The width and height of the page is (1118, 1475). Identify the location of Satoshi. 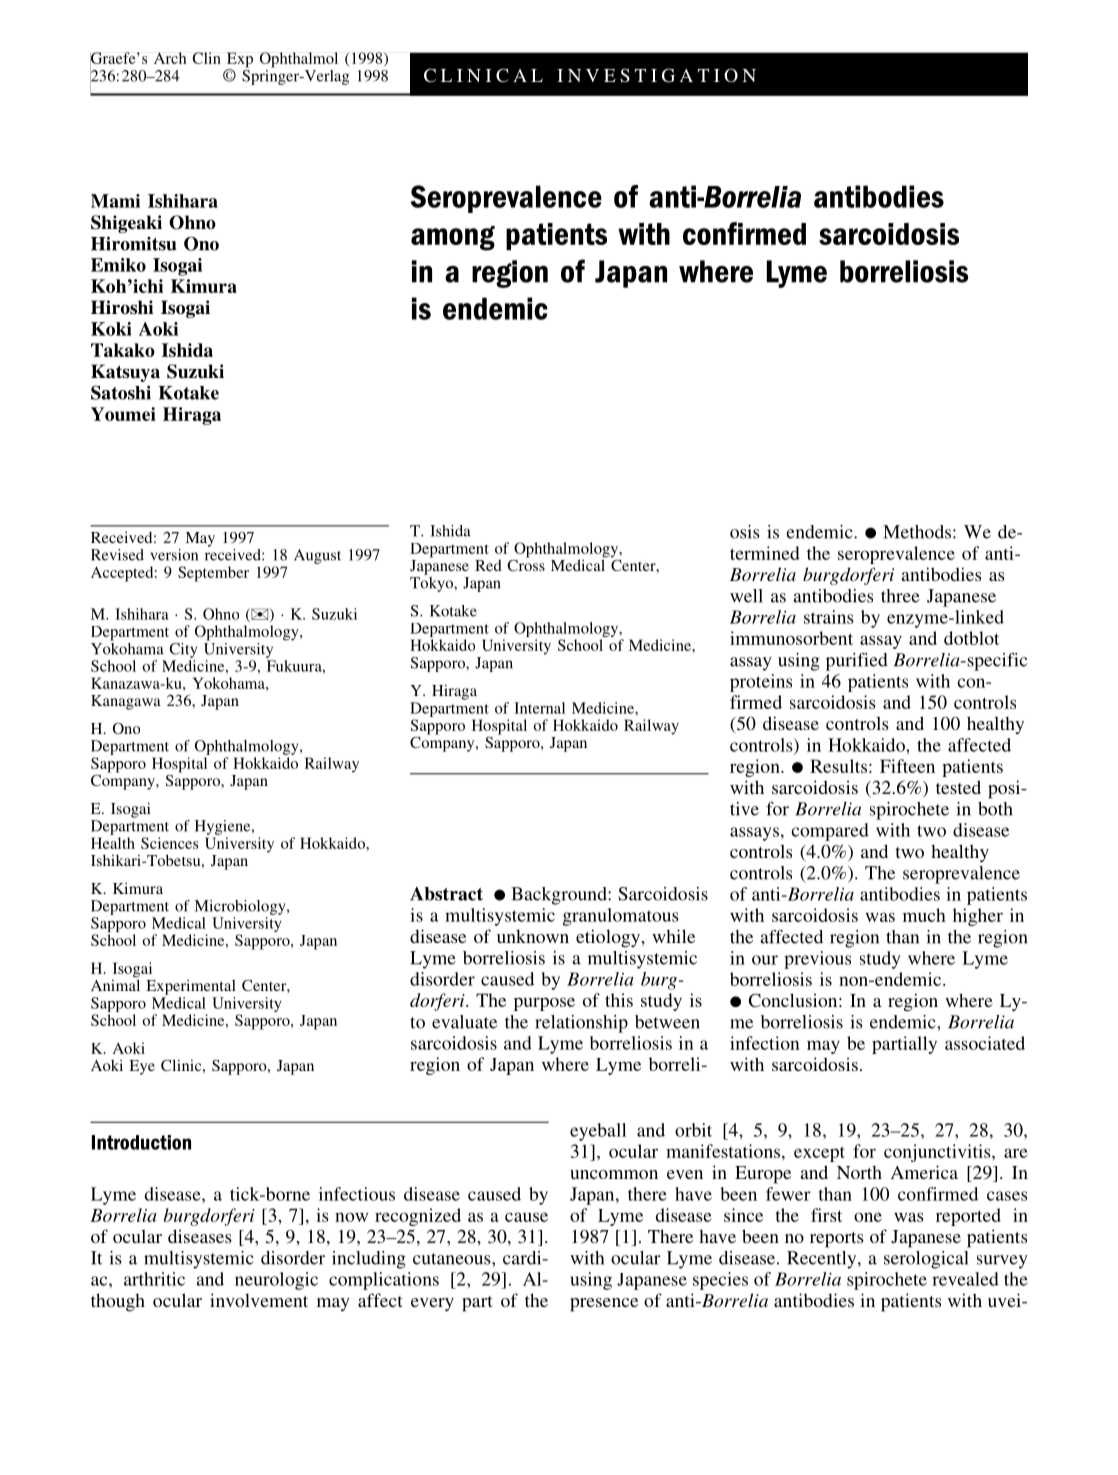
(121, 392).
